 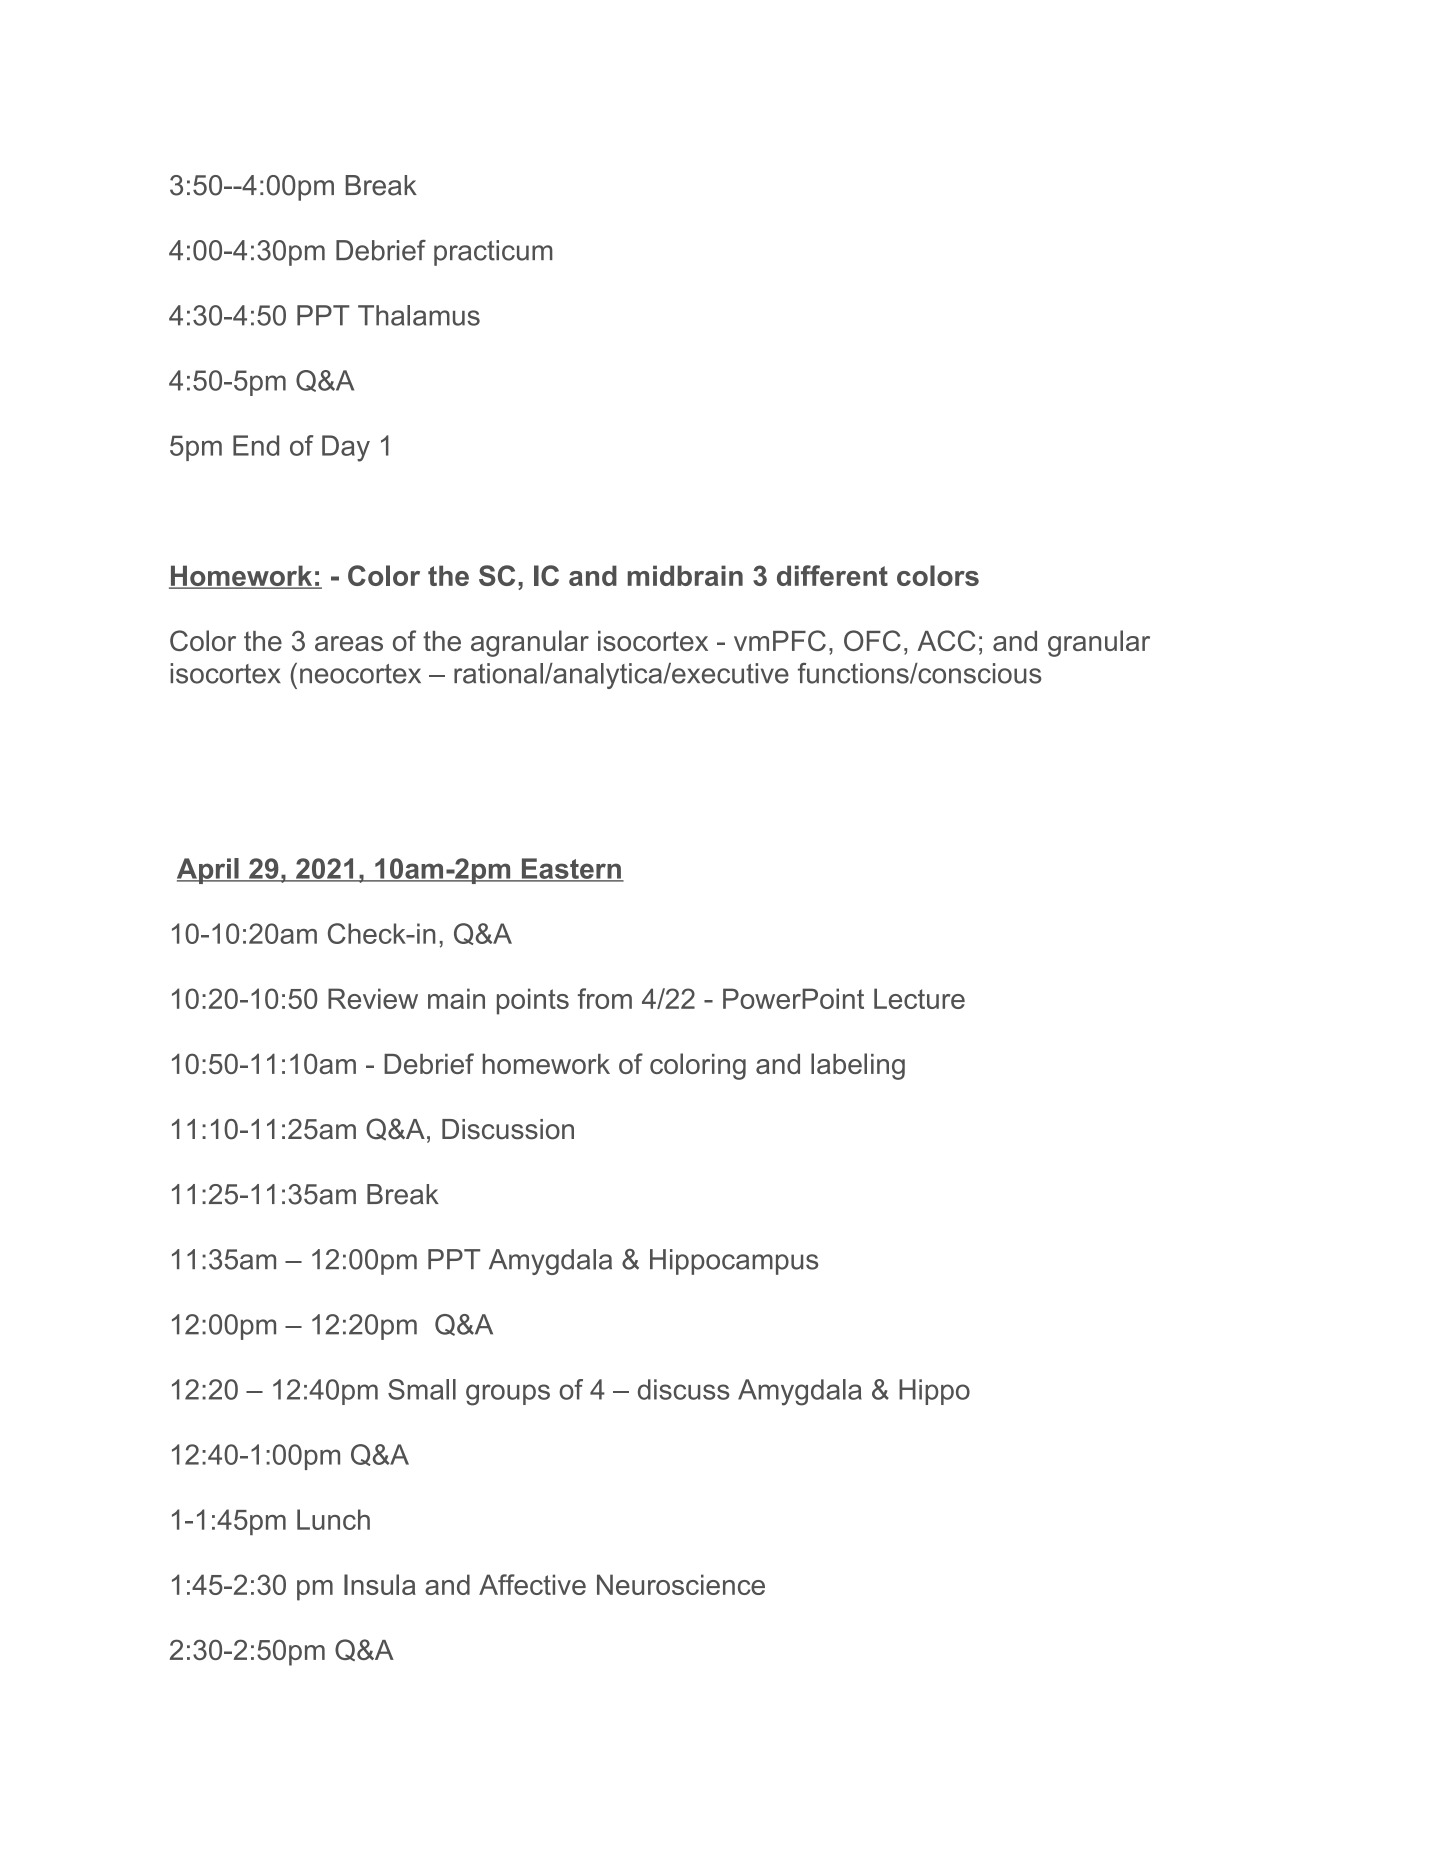 What do you see at coordinates (532, 1584) in the screenshot?
I see `Affective` at bounding box center [532, 1584].
